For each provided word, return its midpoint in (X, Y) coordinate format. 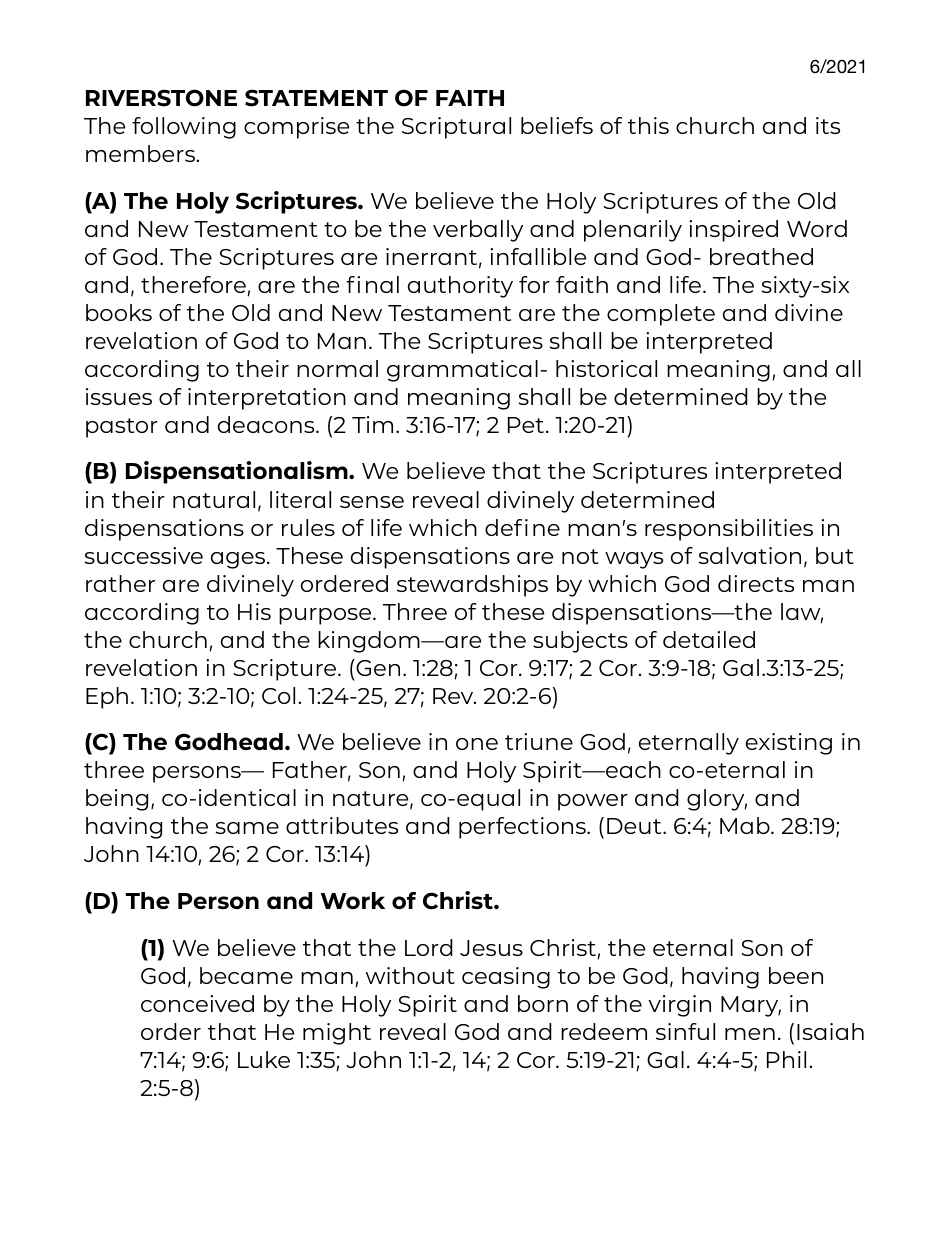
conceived (197, 1003)
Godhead (229, 742)
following (184, 128)
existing (789, 744)
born (543, 1003)
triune (539, 741)
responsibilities (729, 530)
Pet (526, 425)
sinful (685, 1031)
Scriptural (456, 128)
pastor (122, 428)
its (828, 125)
